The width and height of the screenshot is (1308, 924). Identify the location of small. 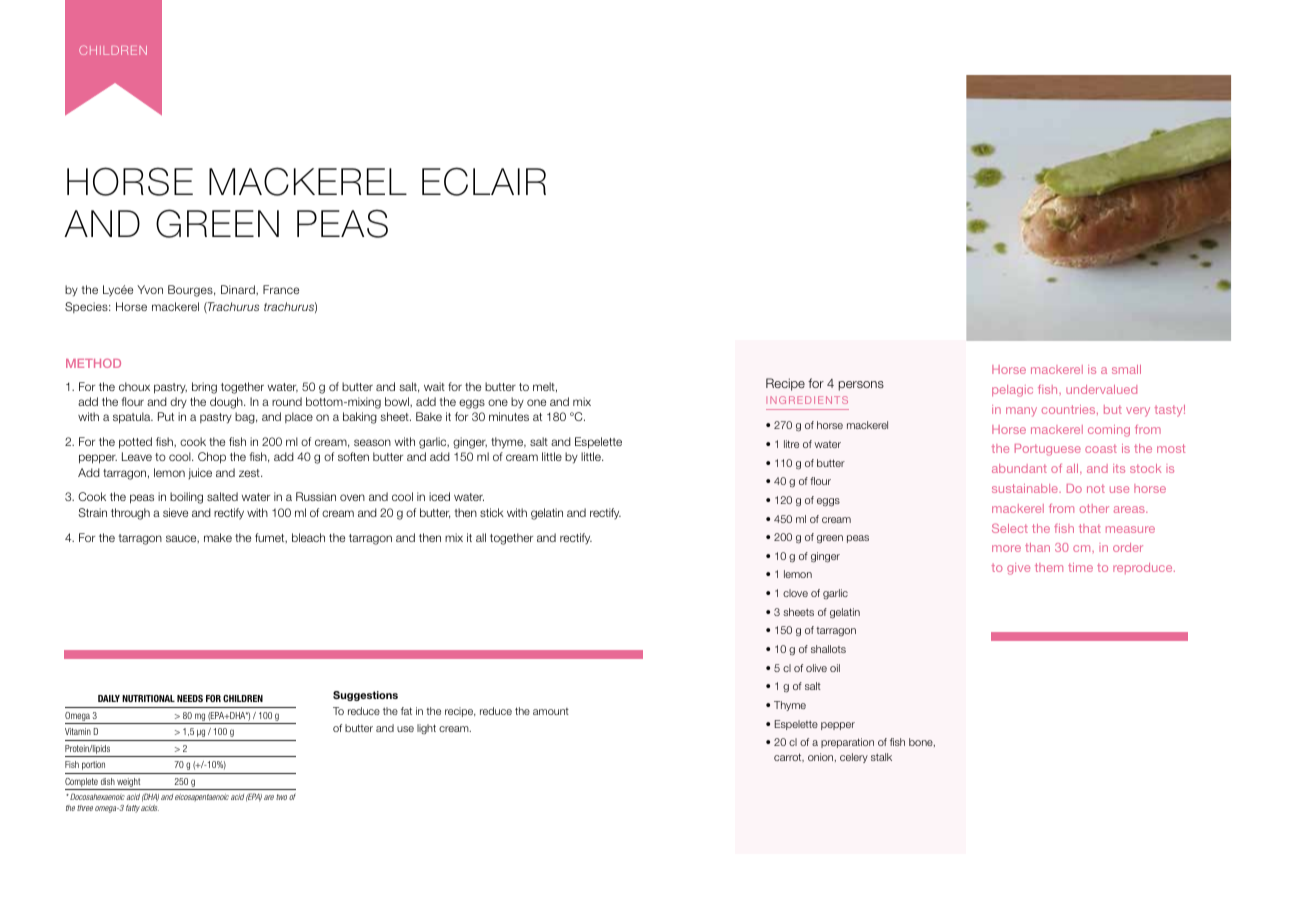
(1126, 369).
